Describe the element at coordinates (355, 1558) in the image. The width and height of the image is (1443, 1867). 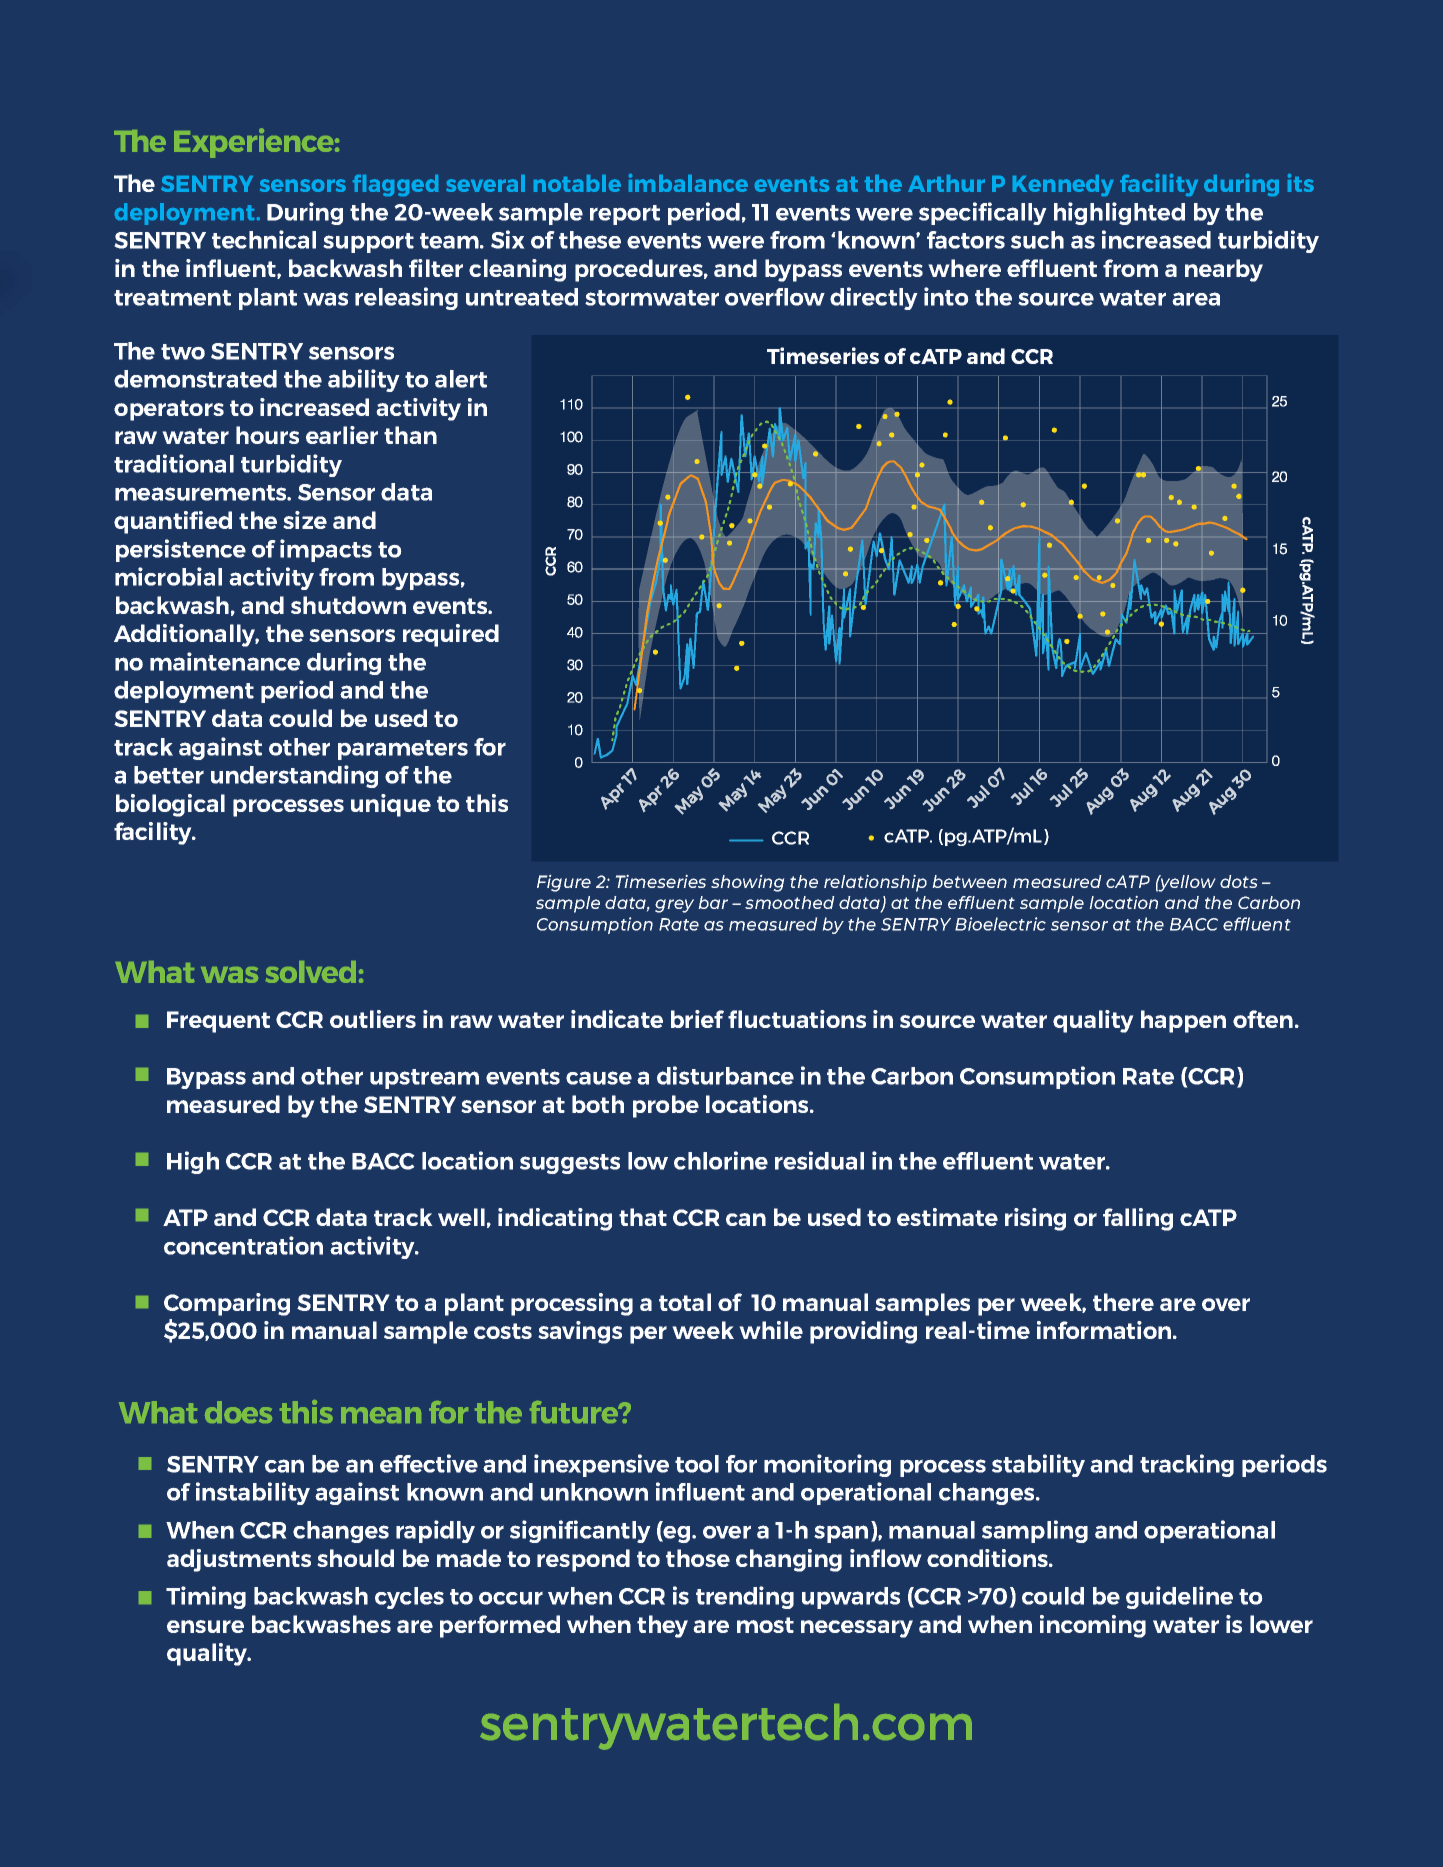
I see `should` at that location.
